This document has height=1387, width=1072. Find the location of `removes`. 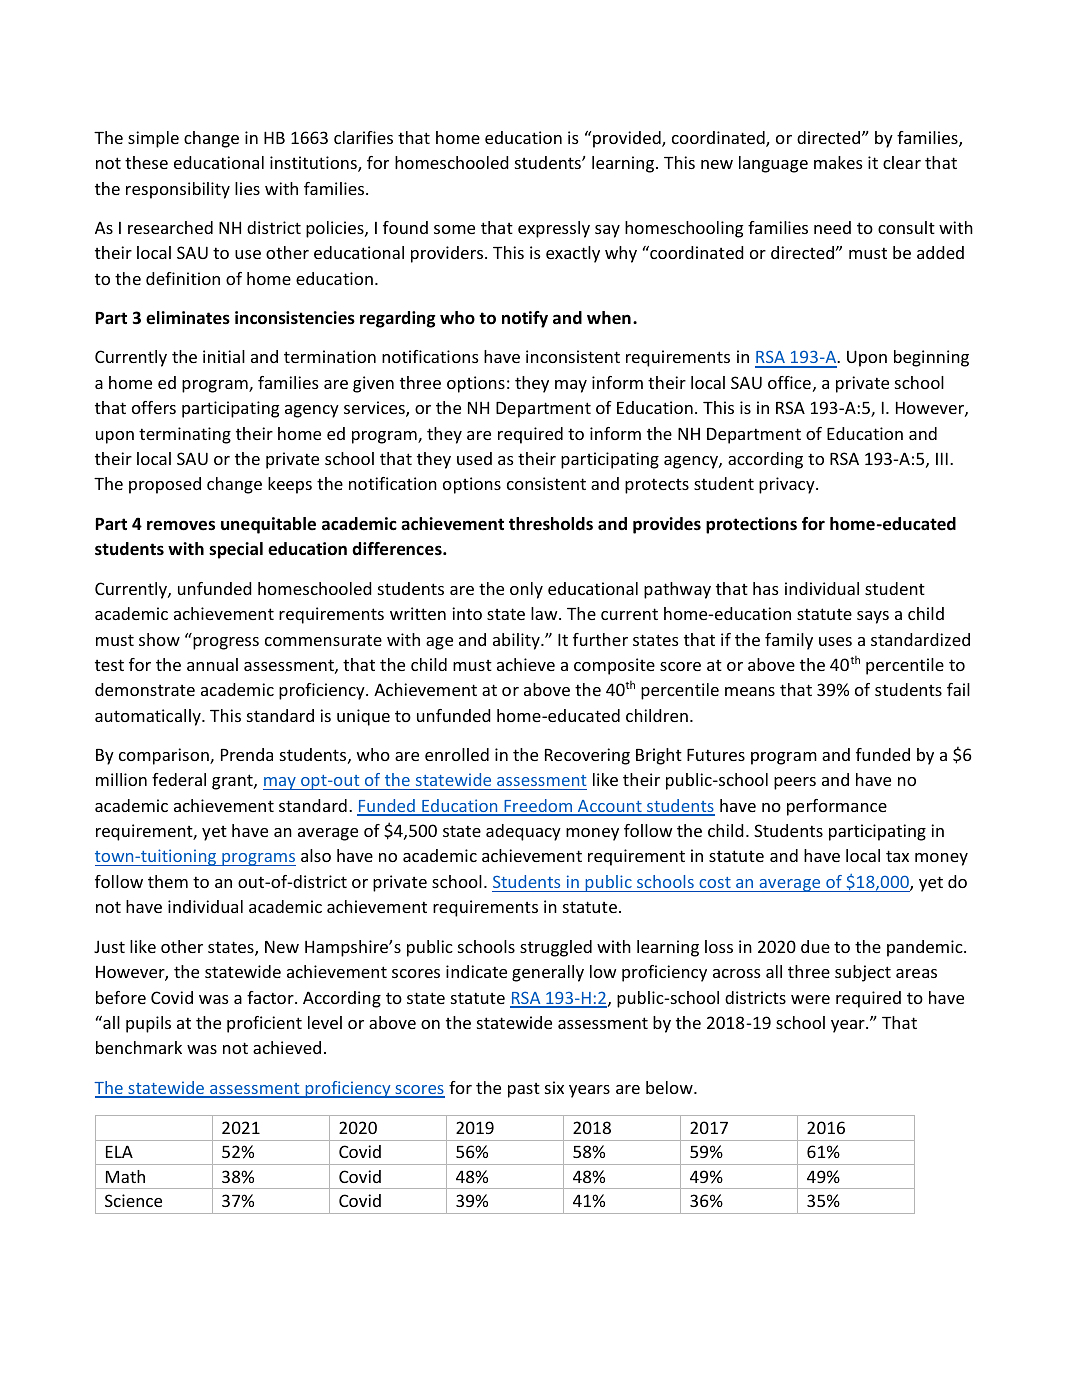

removes is located at coordinates (181, 525).
